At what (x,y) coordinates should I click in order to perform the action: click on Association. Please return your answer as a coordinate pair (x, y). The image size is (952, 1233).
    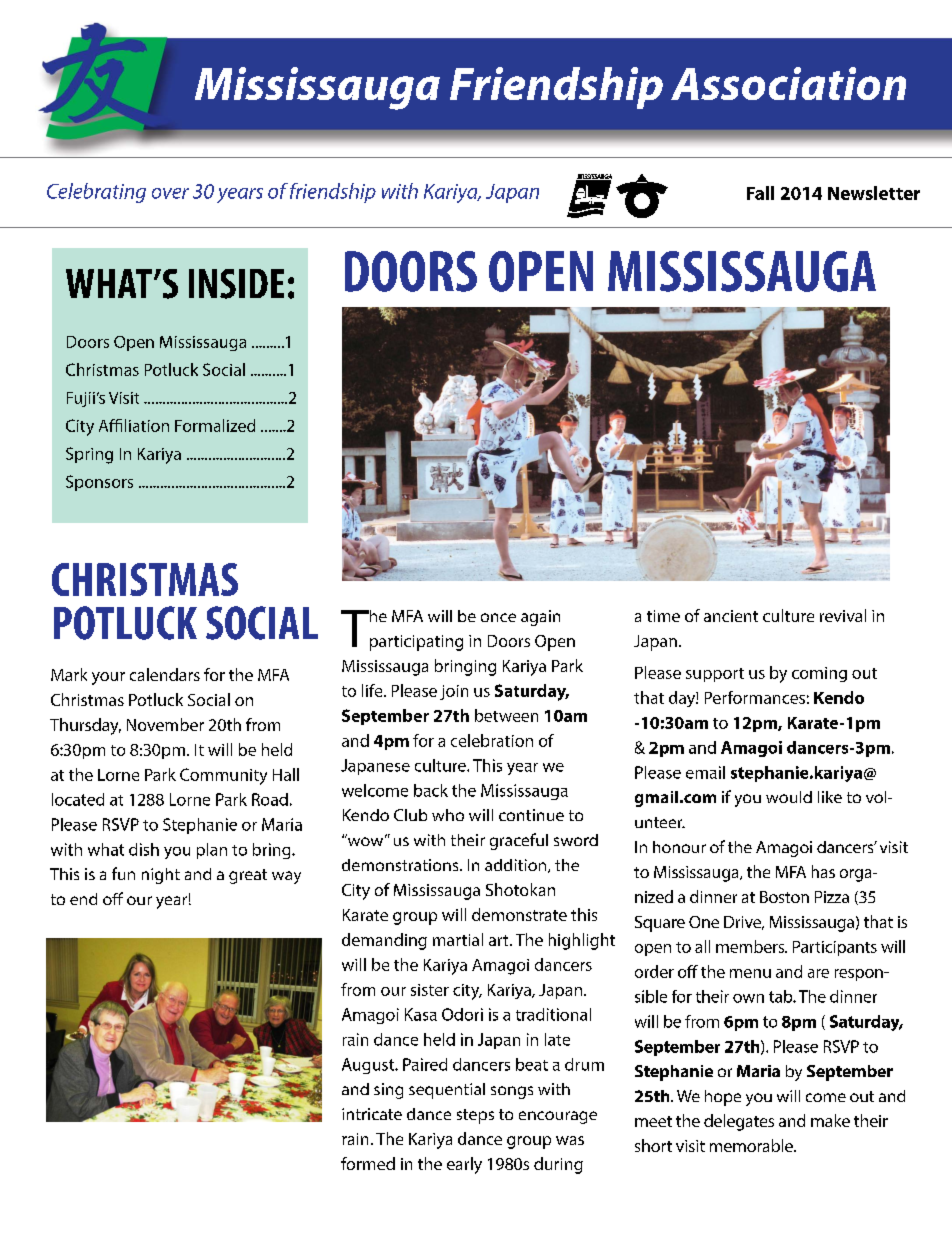
    Looking at the image, I should click on (788, 83).
